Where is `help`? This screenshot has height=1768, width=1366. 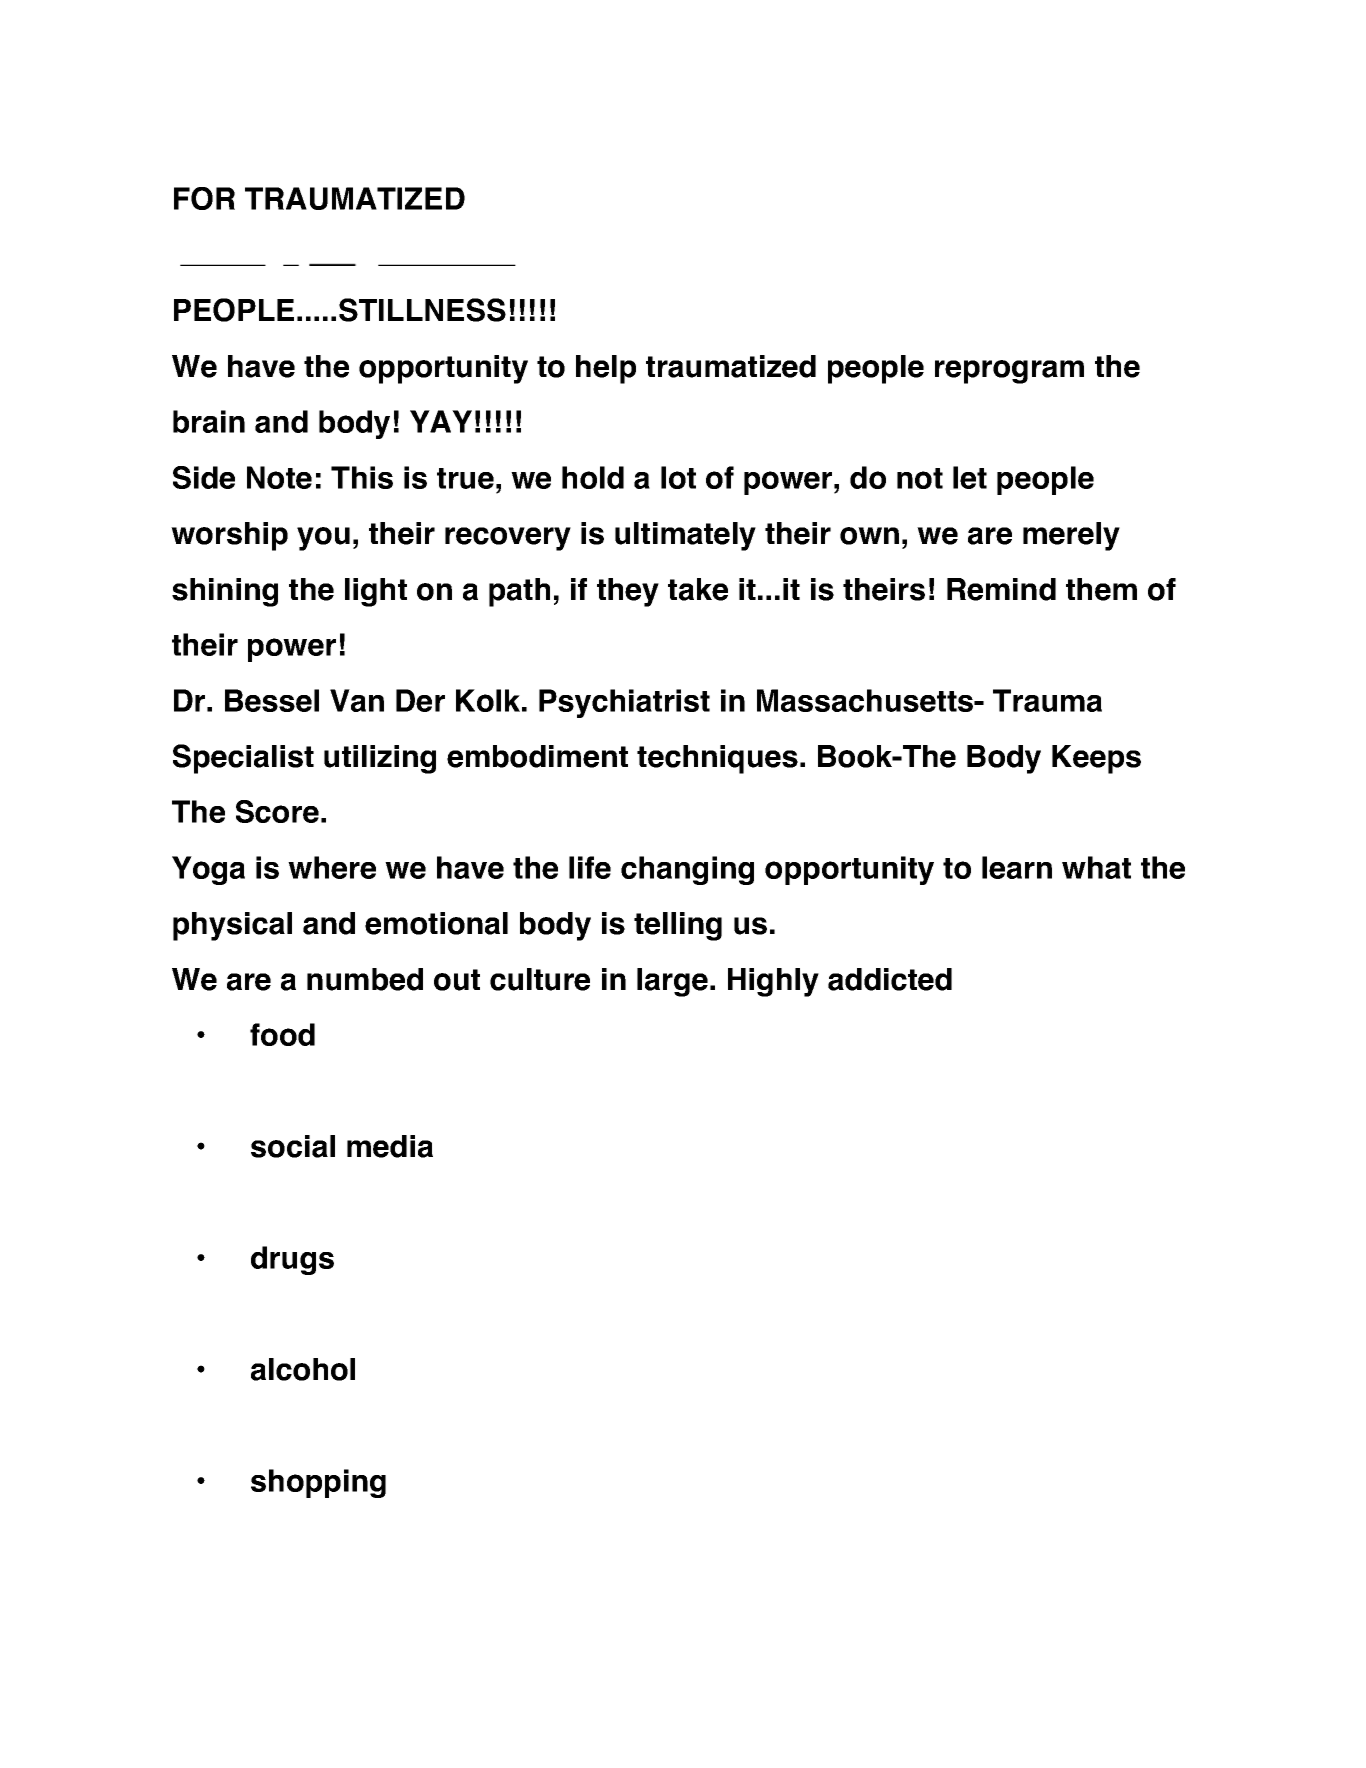
help is located at coordinates (606, 369).
